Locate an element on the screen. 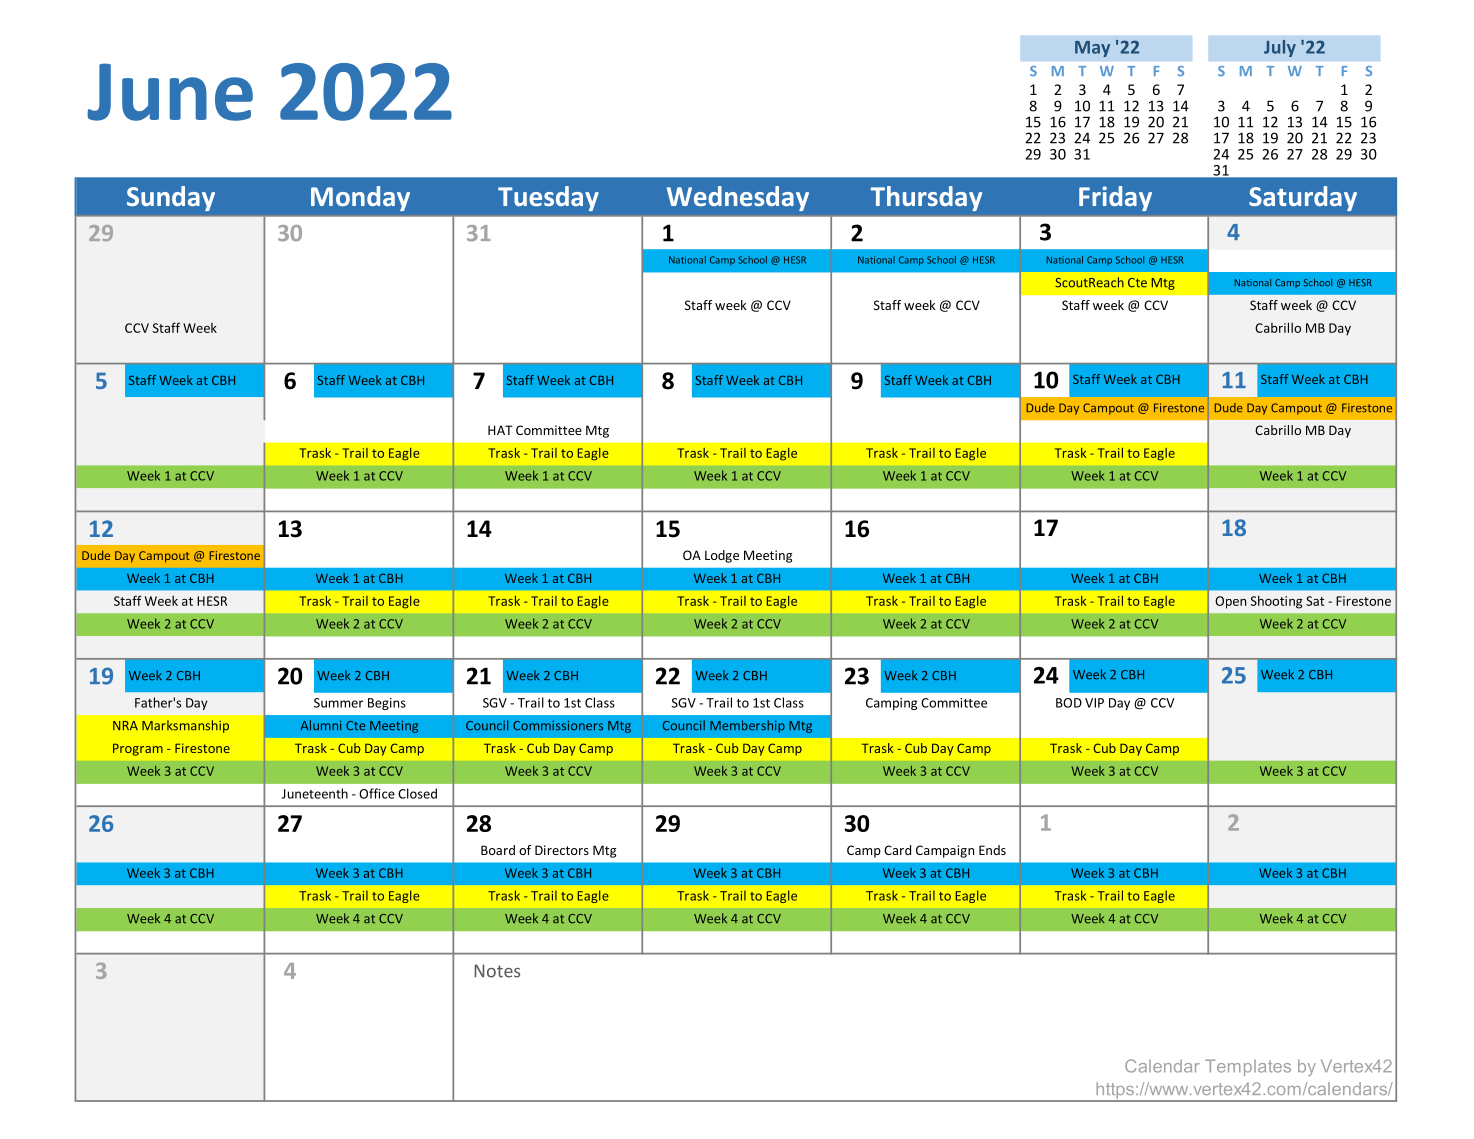  Lodge is located at coordinates (722, 556).
